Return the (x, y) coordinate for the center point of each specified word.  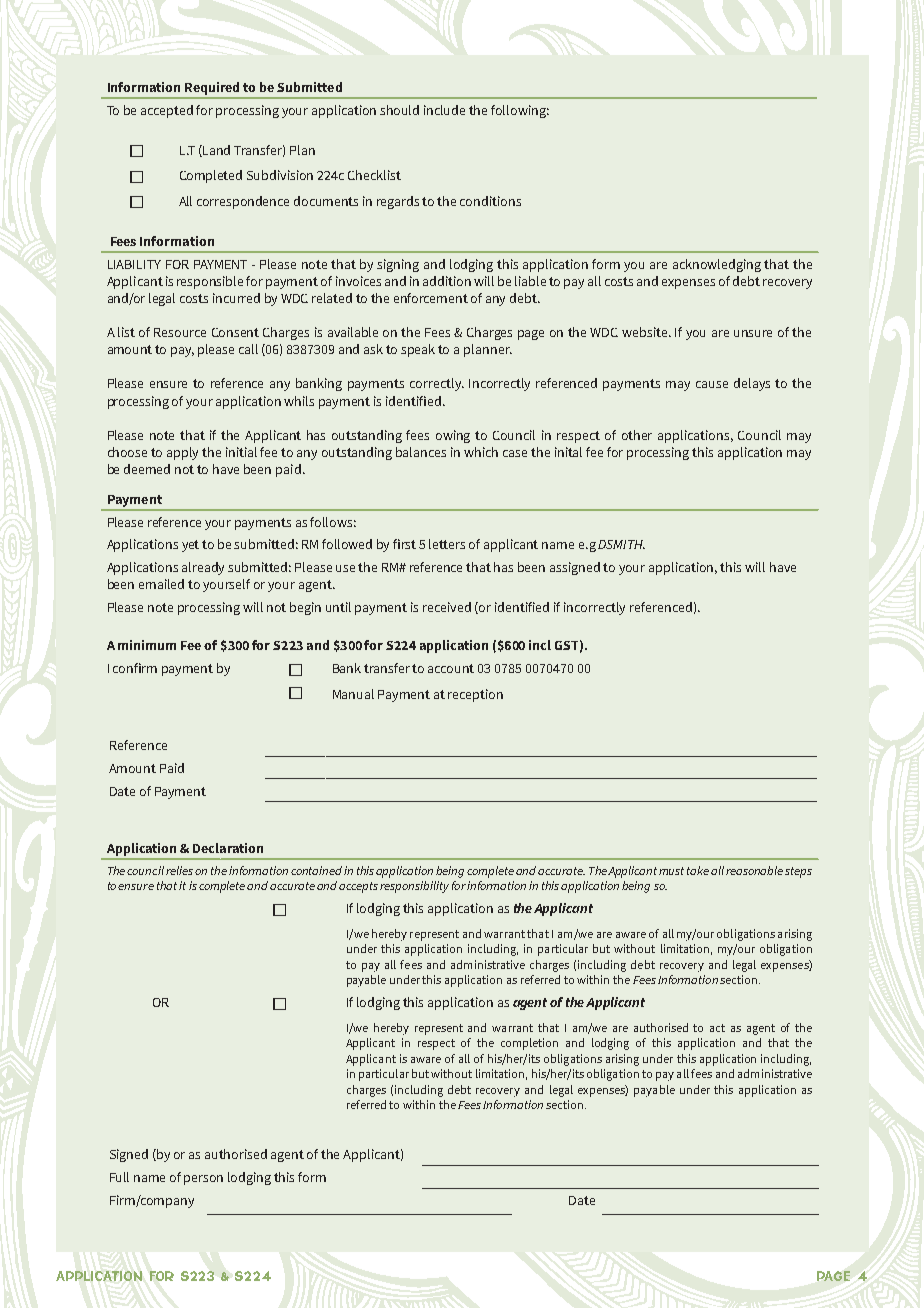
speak (418, 350)
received (447, 607)
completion (529, 1044)
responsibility (414, 887)
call (248, 349)
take (698, 870)
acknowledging (717, 265)
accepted (167, 111)
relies (179, 870)
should (399, 110)
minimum (147, 645)
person (203, 1180)
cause (712, 384)
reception (475, 695)
